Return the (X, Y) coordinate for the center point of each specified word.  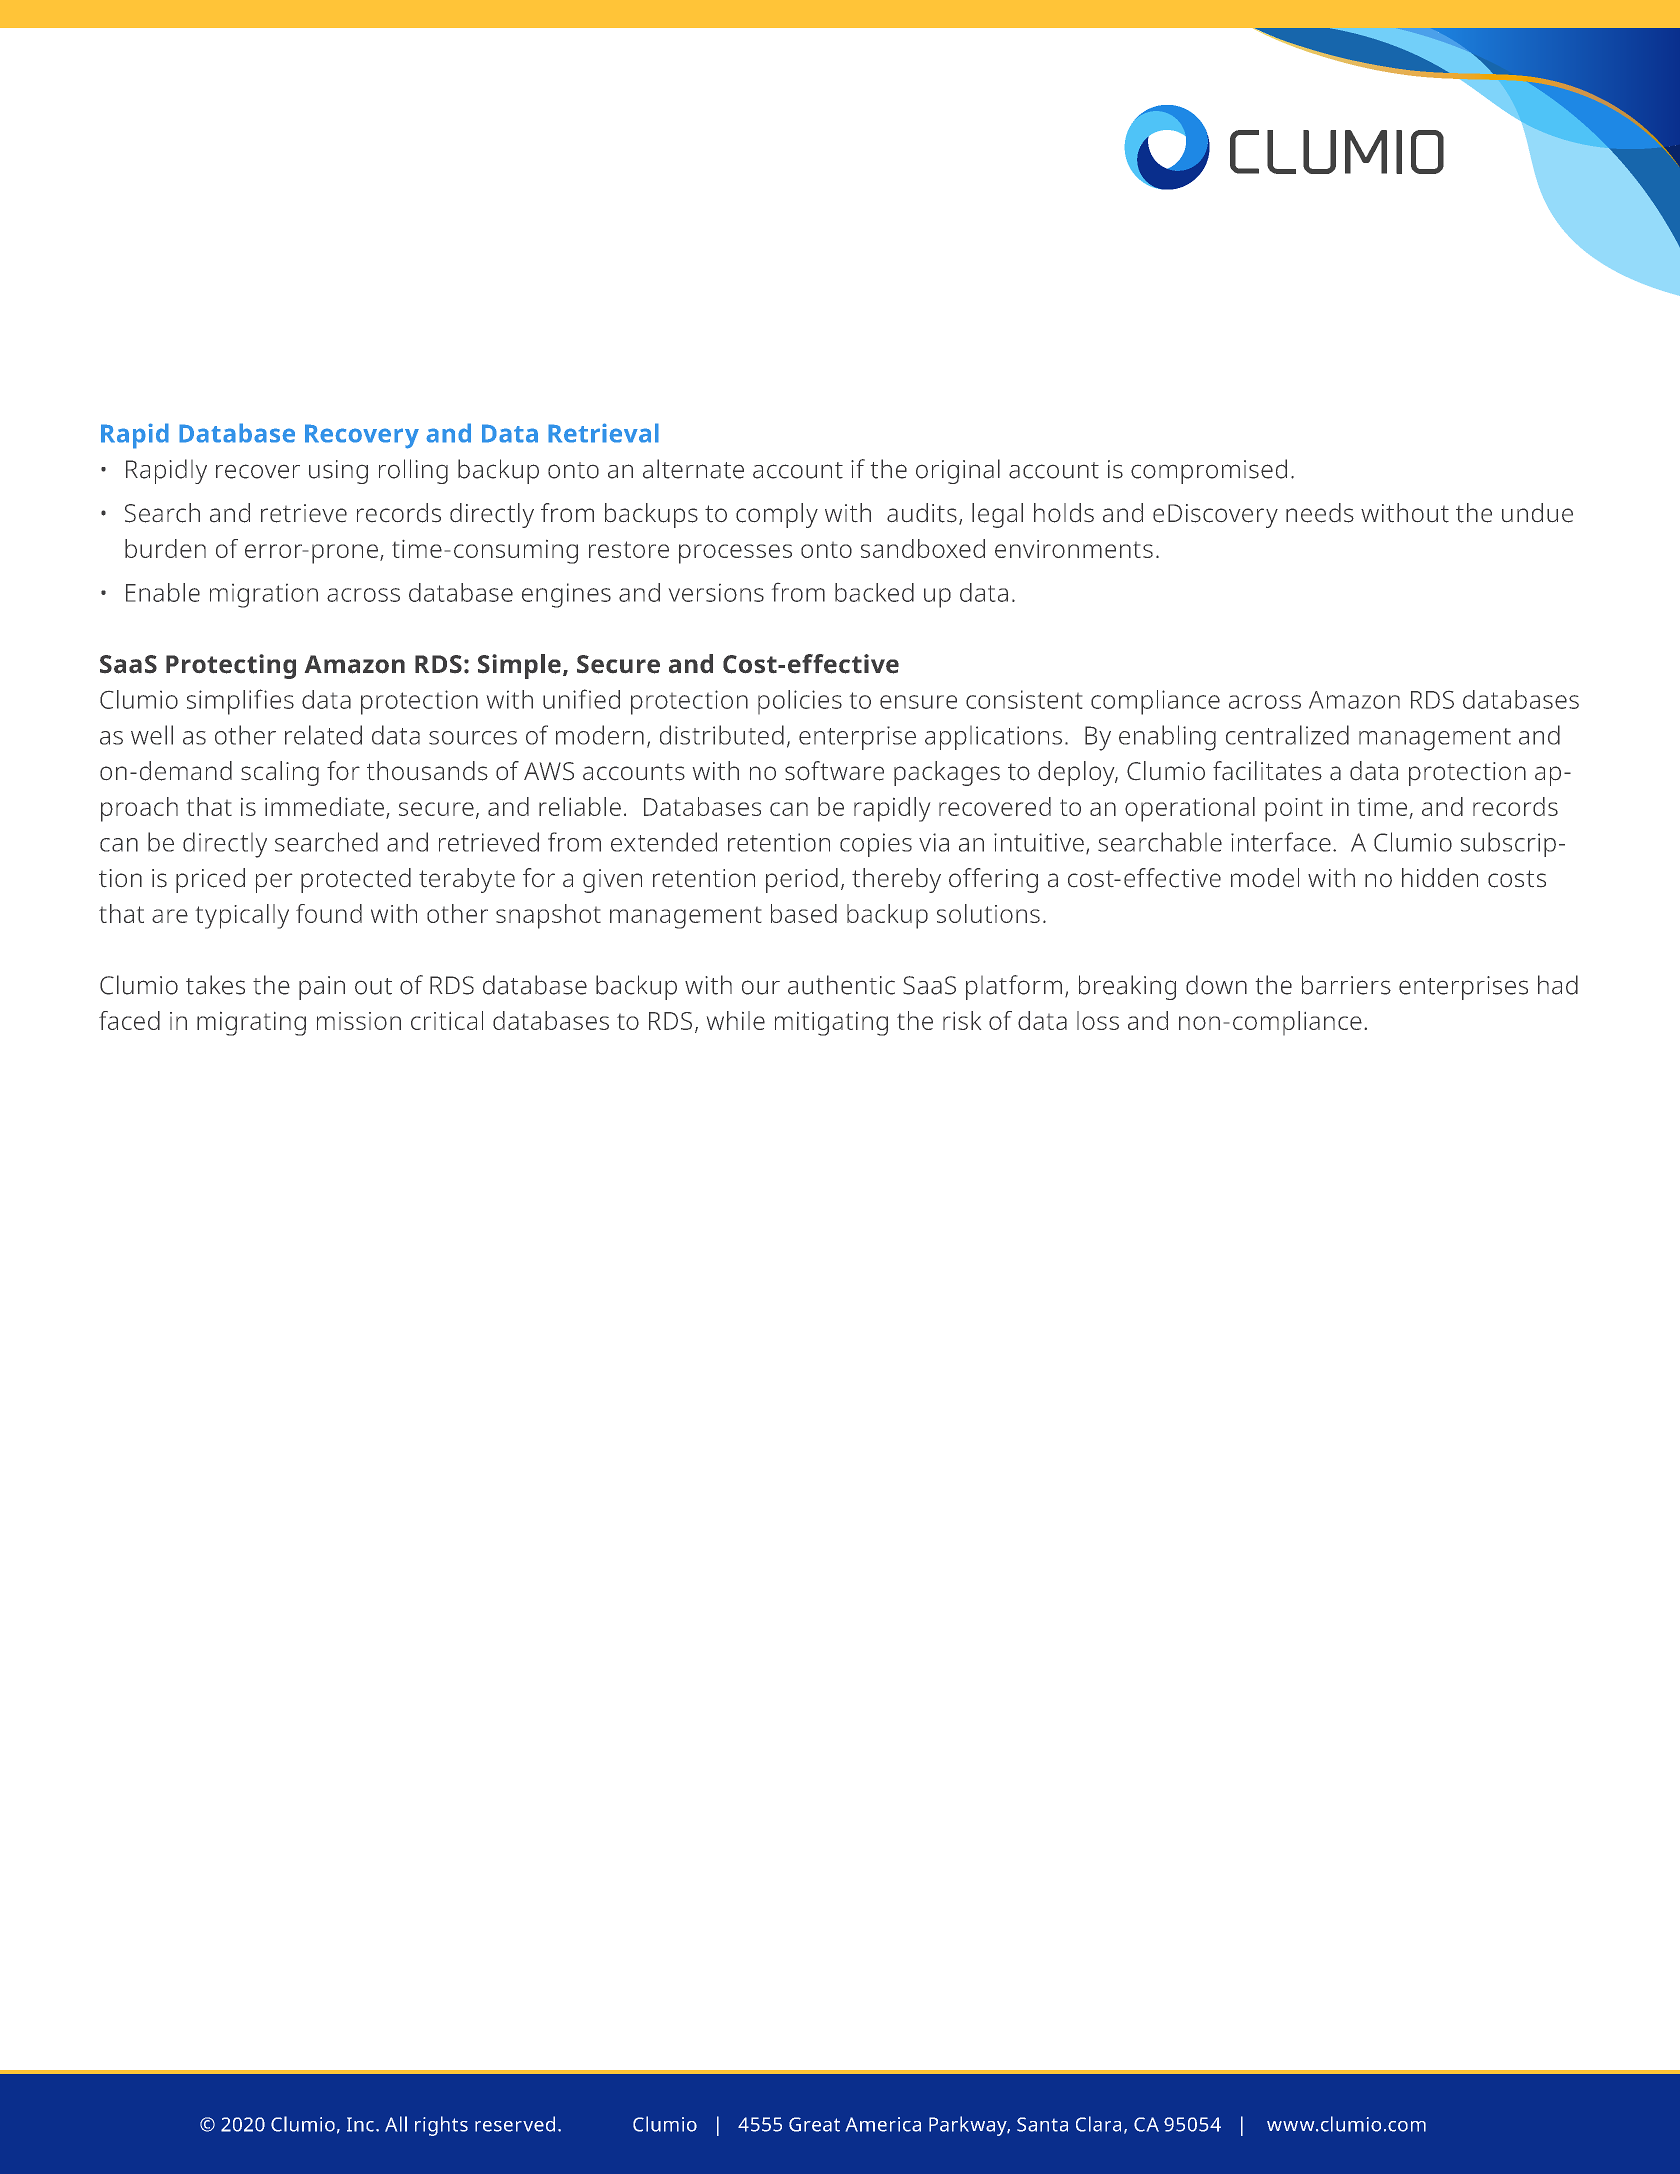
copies (876, 845)
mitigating (831, 1024)
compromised (1209, 471)
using (338, 472)
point (1294, 810)
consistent (1024, 699)
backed (874, 592)
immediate (324, 806)
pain (322, 988)
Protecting (231, 666)
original (958, 471)
